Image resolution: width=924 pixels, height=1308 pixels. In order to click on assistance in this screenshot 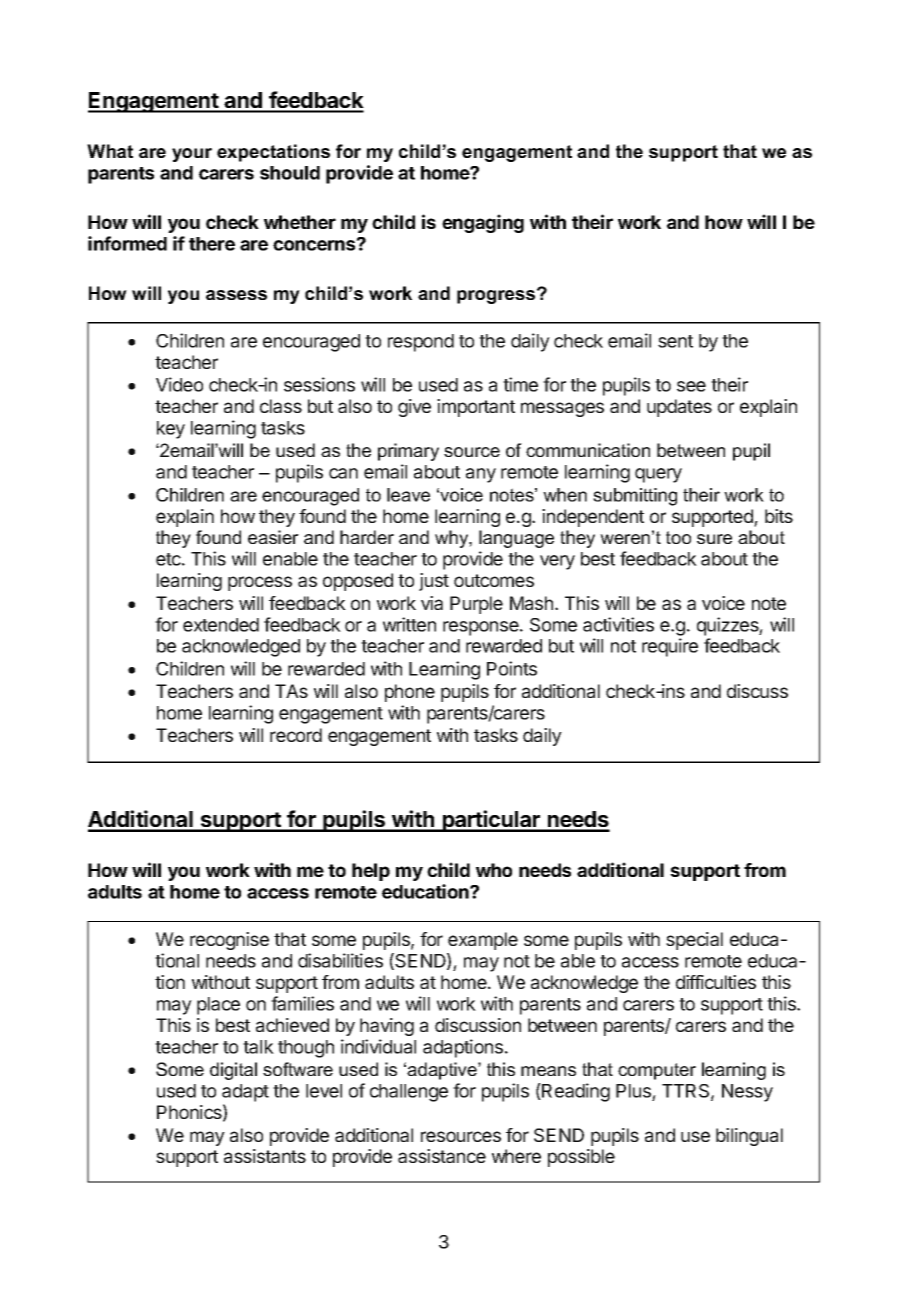, I will do `click(442, 1156)`.
